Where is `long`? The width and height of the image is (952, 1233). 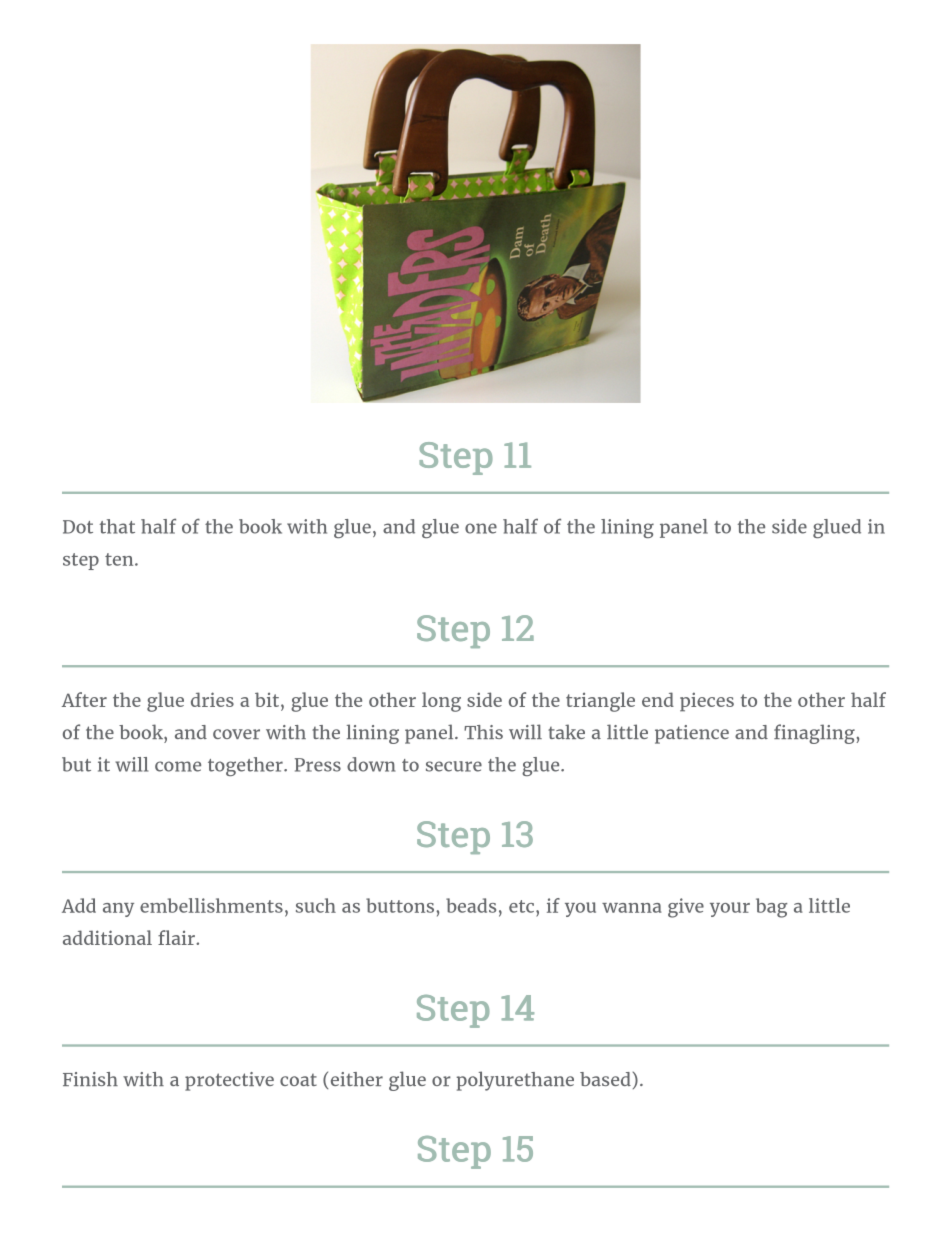 long is located at coordinates (441, 702).
